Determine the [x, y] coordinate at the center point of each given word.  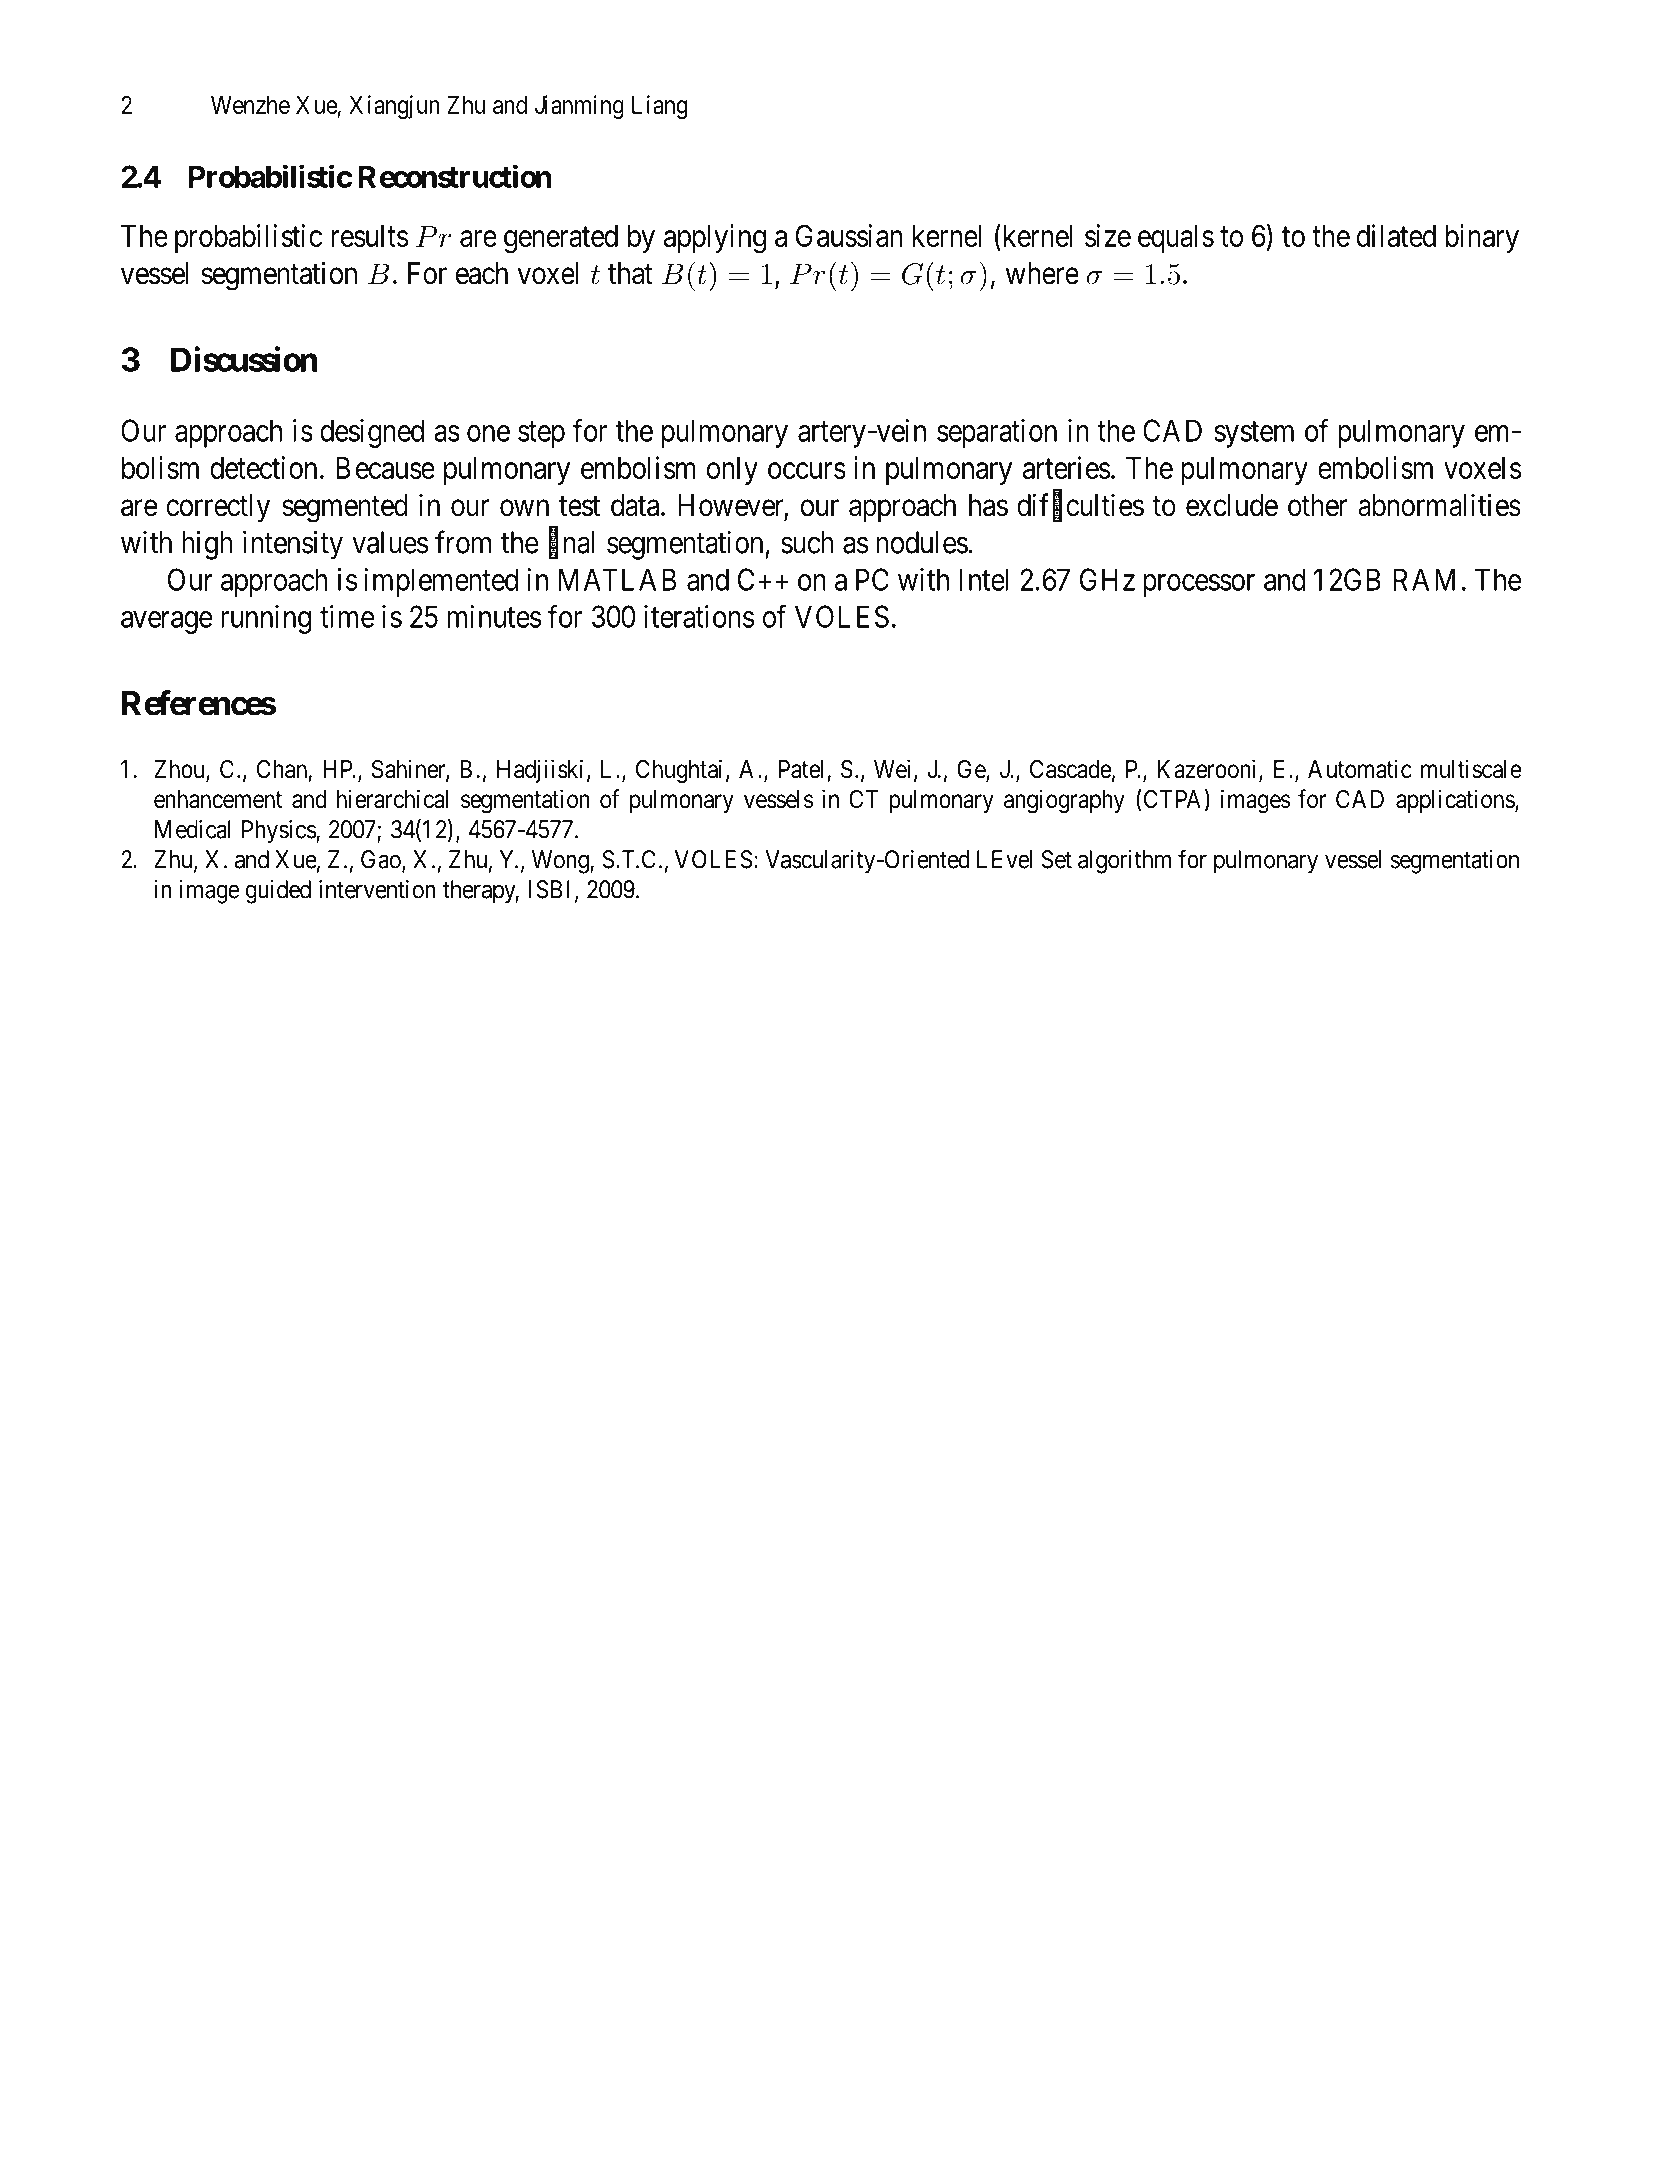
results [369, 236]
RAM [1424, 579]
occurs [807, 471]
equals [1176, 239]
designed [372, 433]
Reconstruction [455, 176]
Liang [660, 107]
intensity [293, 545]
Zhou [180, 770]
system [1254, 435]
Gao [382, 860]
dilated [1396, 235]
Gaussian [849, 235]
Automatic [1360, 769]
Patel [801, 769]
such [807, 542]
